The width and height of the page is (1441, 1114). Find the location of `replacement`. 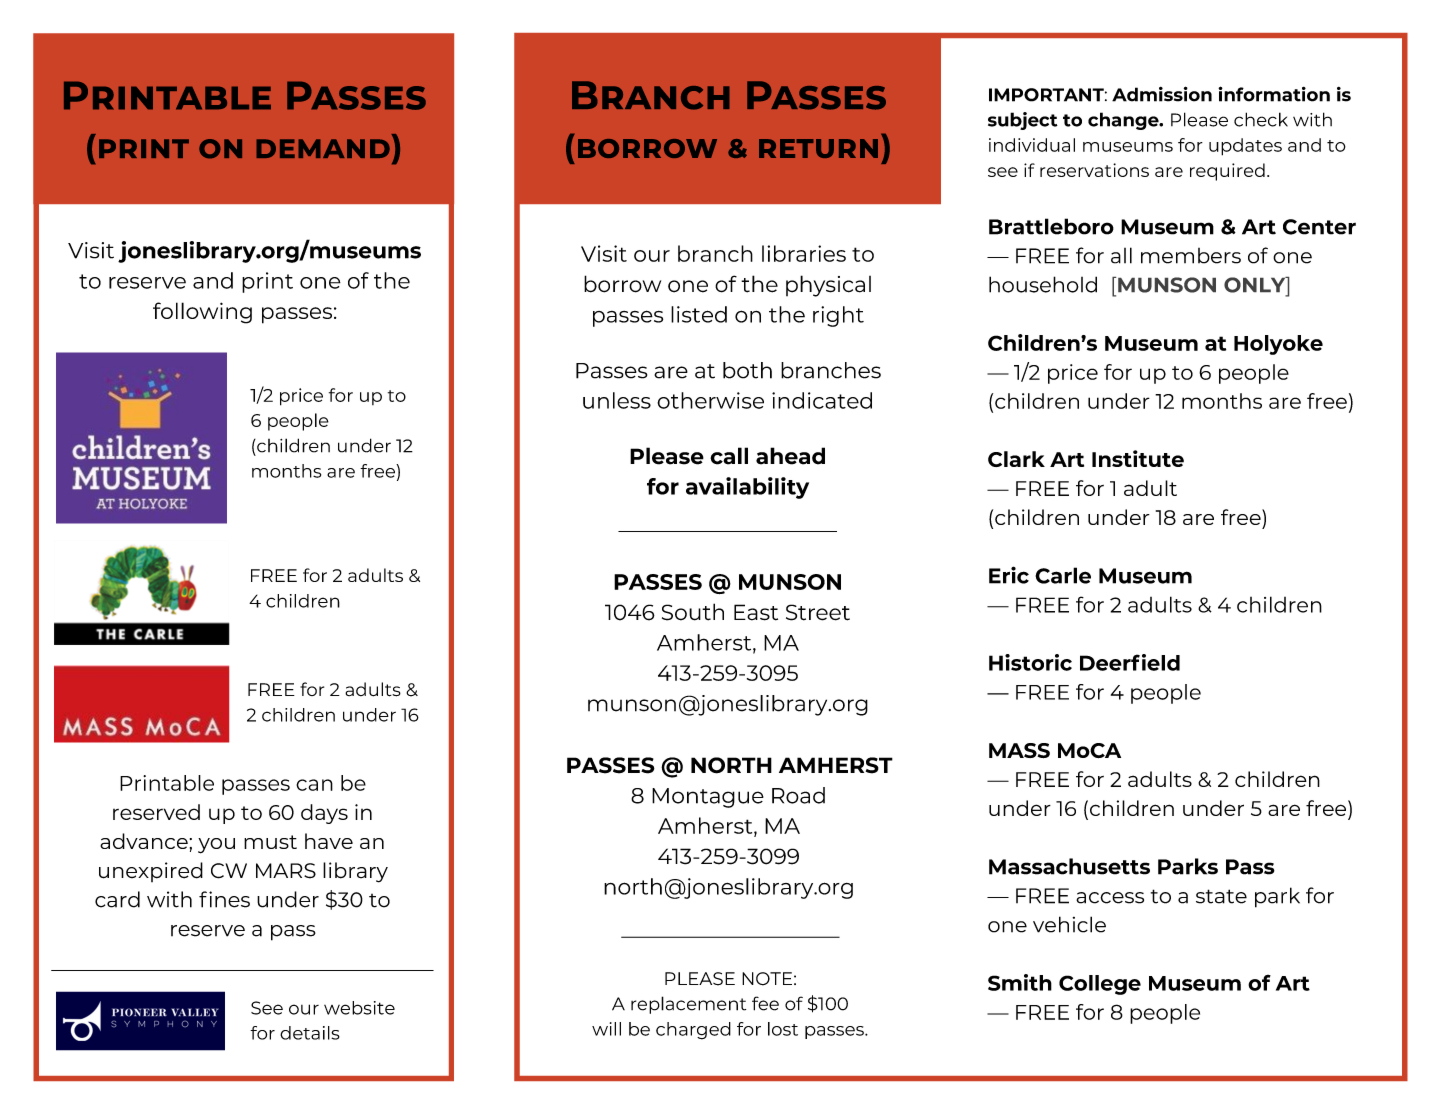

replacement is located at coordinates (688, 1005).
